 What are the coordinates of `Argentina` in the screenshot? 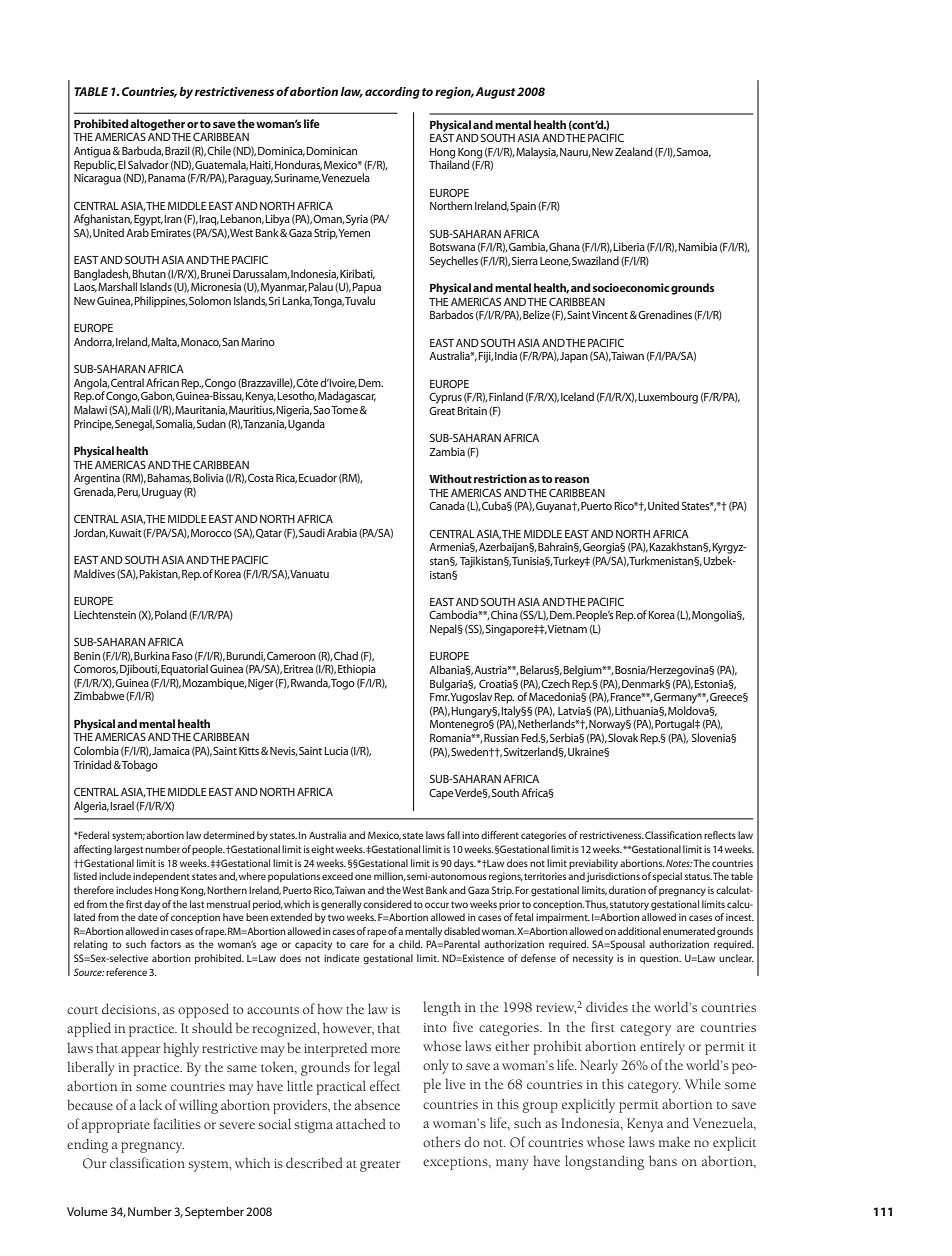 It's located at (97, 479).
